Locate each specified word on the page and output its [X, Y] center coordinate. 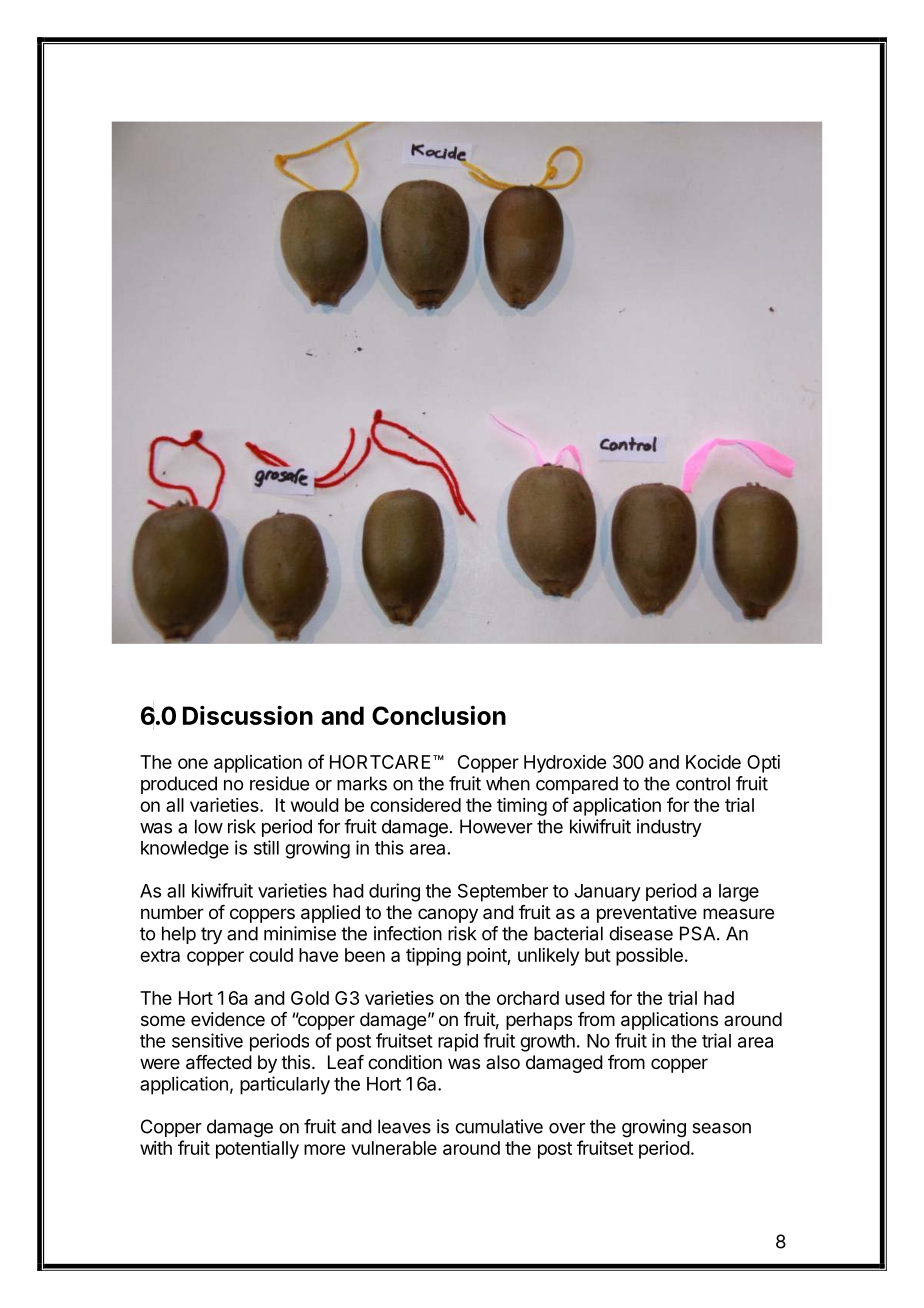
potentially [257, 1150]
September [503, 892]
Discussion [248, 715]
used [585, 998]
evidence [228, 1019]
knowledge [185, 850]
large [739, 893]
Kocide [713, 762]
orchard [528, 998]
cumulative [499, 1126]
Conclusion [439, 715]
